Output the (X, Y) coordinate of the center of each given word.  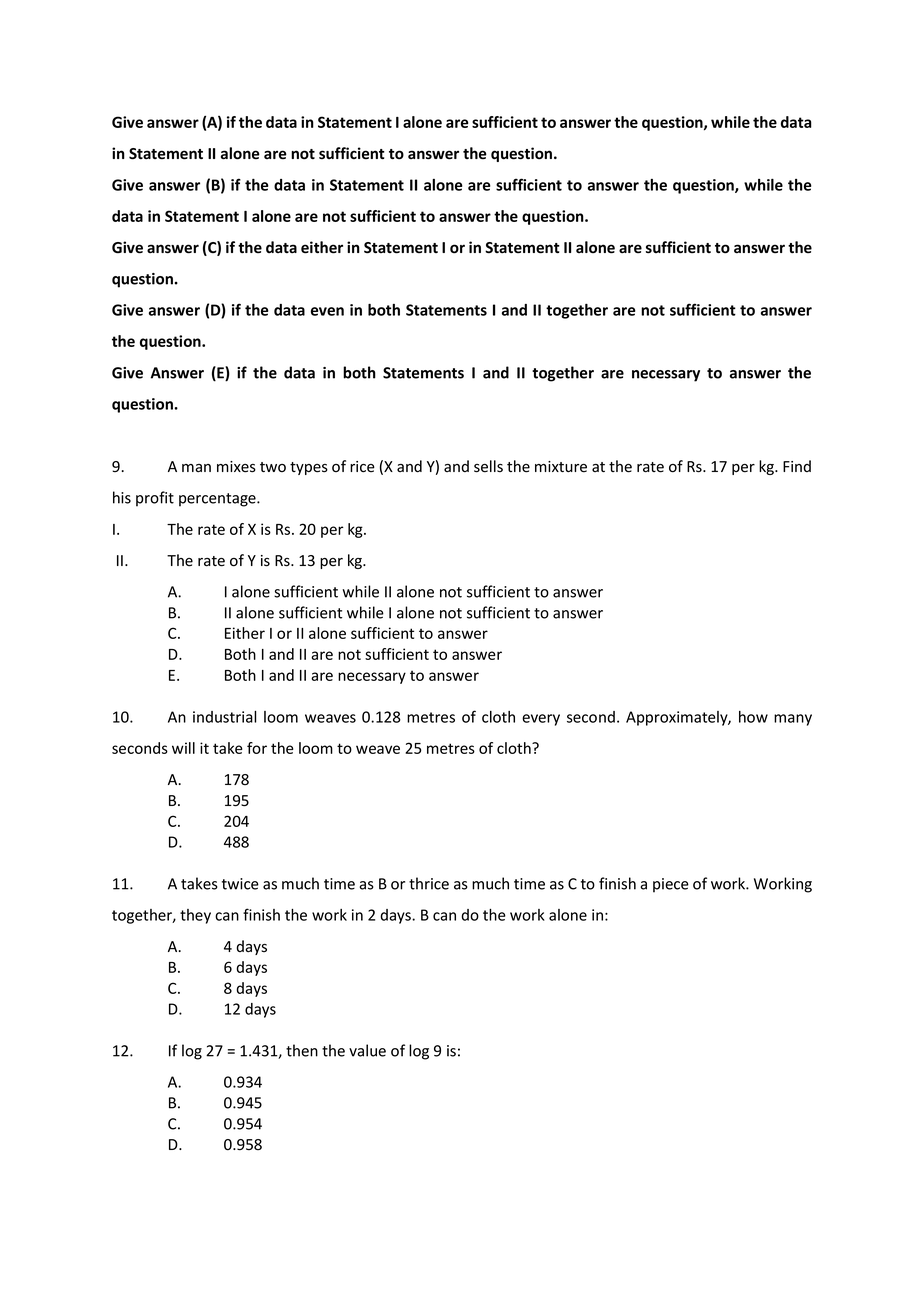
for (257, 748)
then (302, 1050)
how (753, 717)
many (793, 720)
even (327, 311)
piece (671, 885)
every (541, 720)
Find (797, 466)
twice (240, 884)
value (367, 1050)
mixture (561, 467)
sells (488, 466)
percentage (218, 500)
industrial (225, 717)
